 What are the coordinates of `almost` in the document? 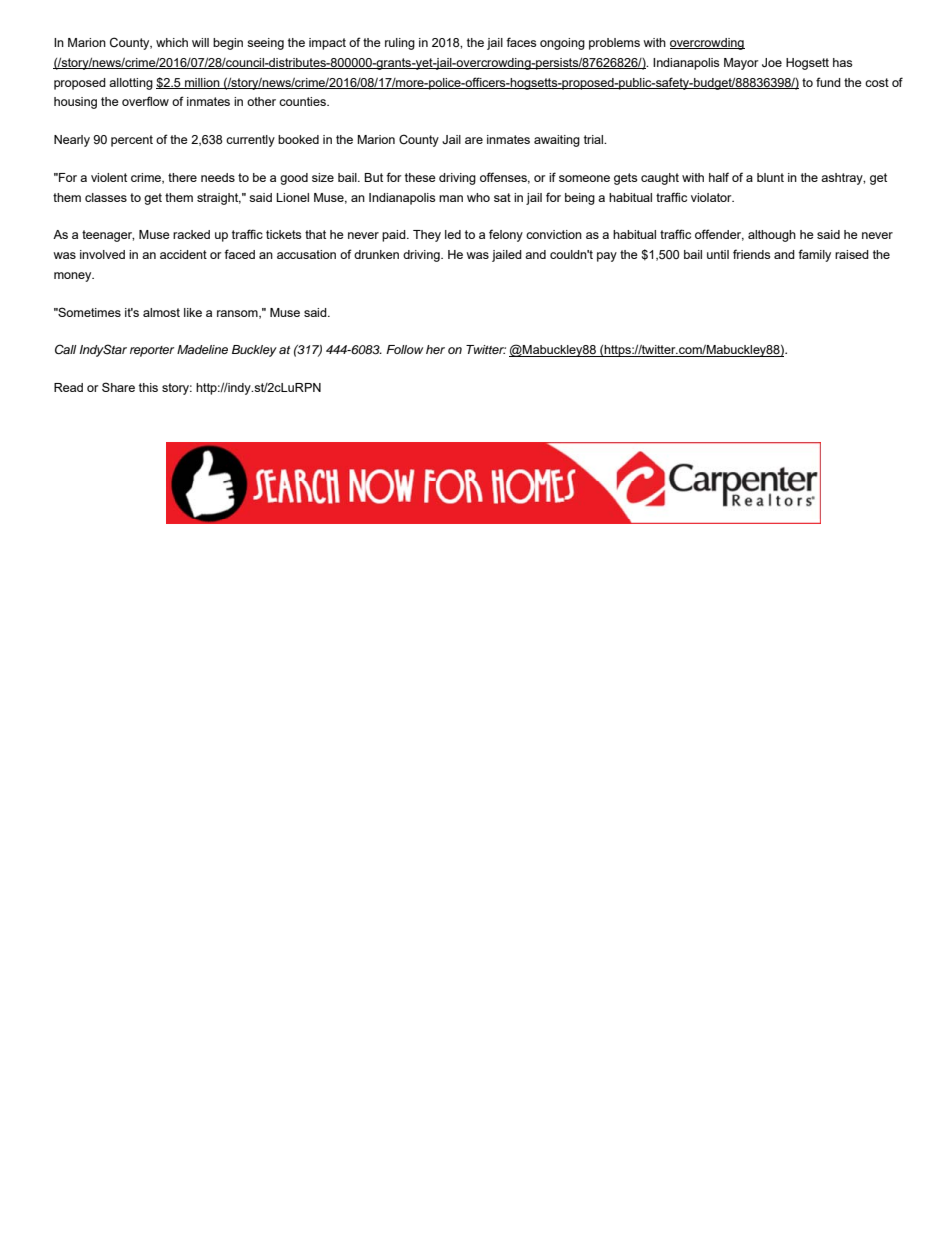 It's located at (161, 312).
